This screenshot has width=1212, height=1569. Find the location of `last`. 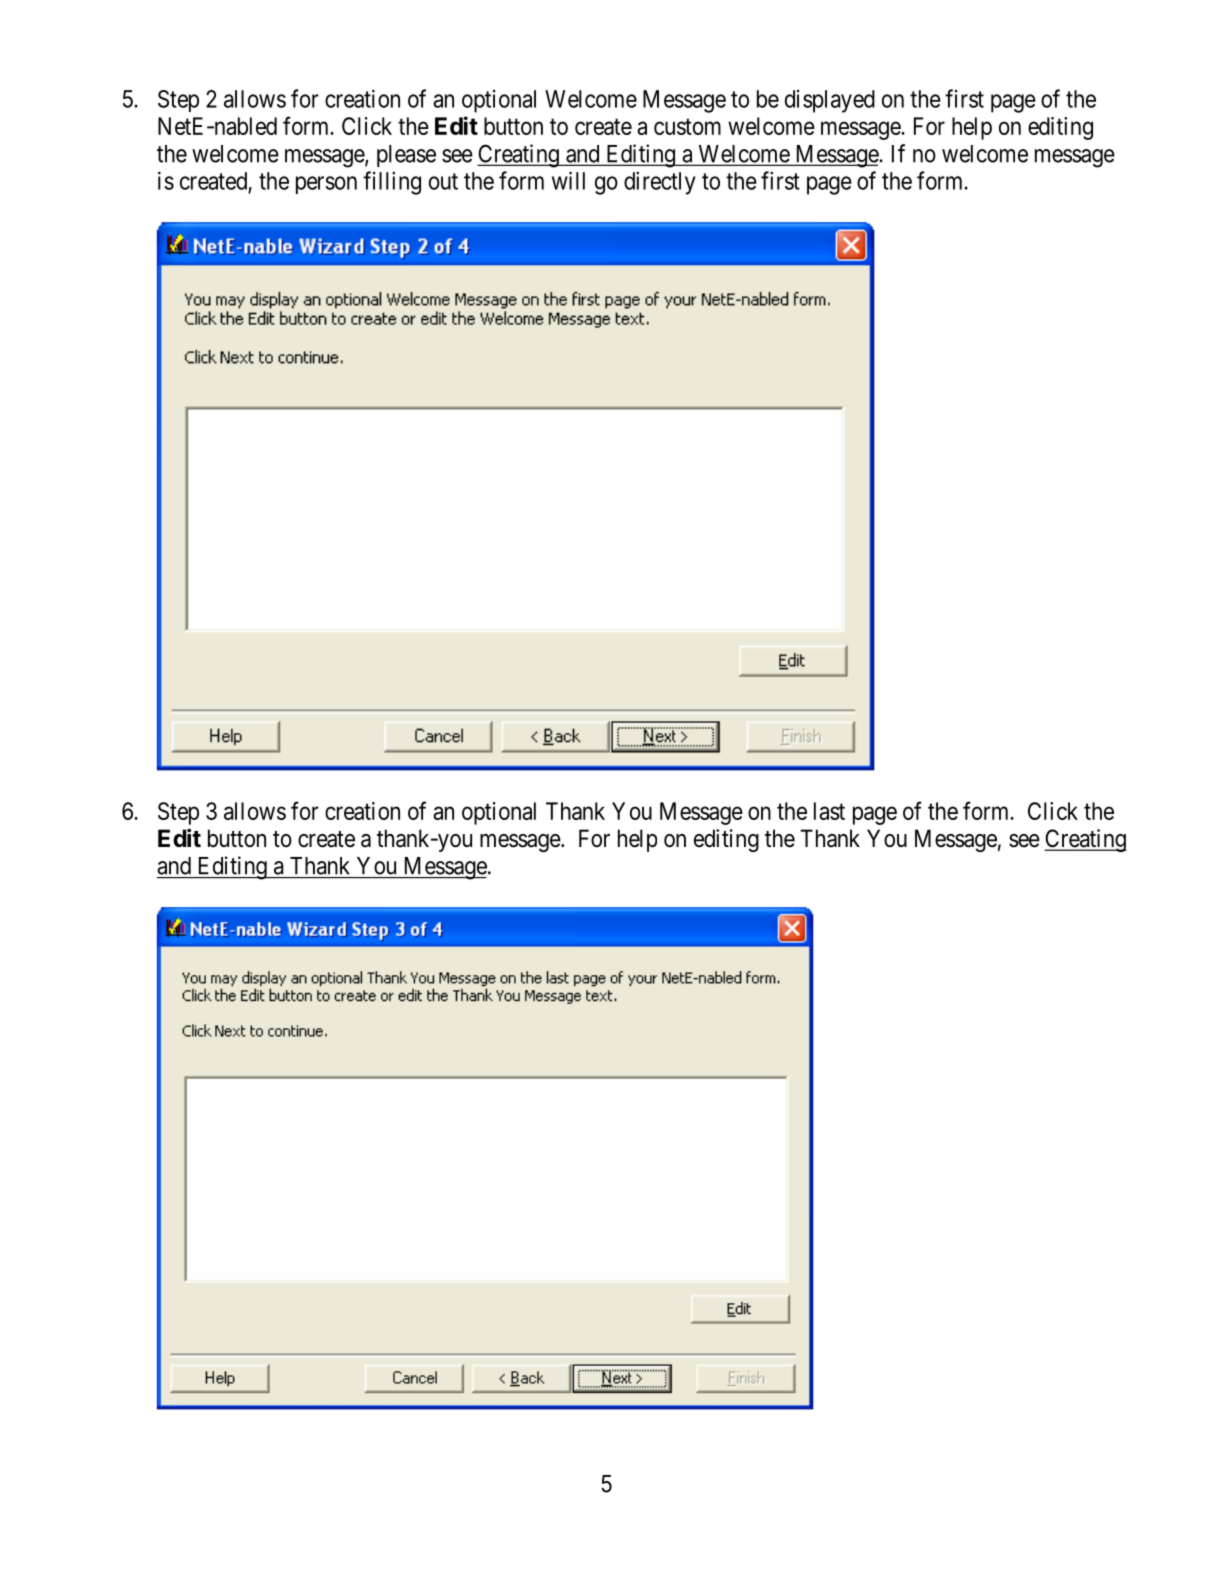

last is located at coordinates (829, 811).
